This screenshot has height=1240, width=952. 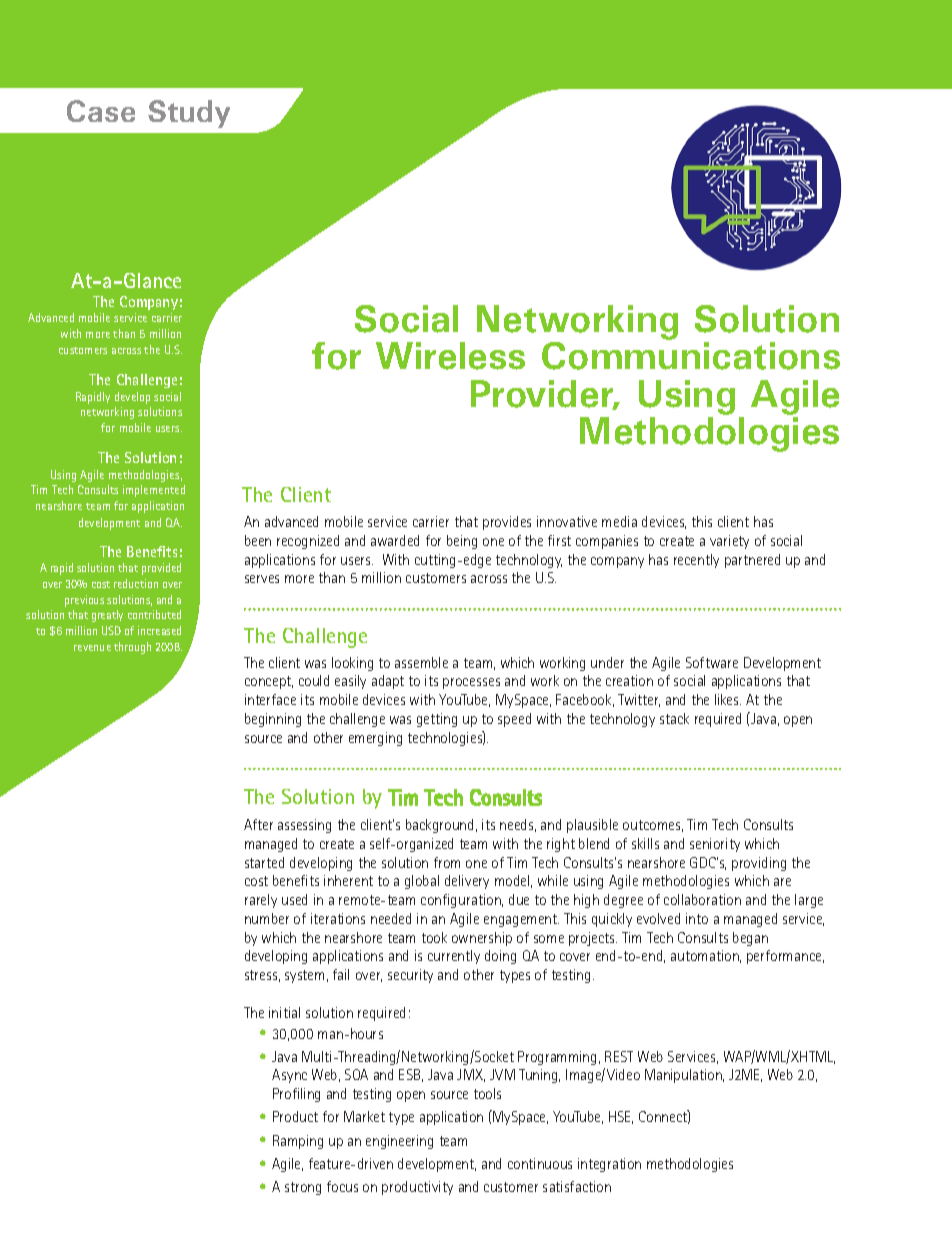 What do you see at coordinates (399, 1142) in the screenshot?
I see `engineering` at bounding box center [399, 1142].
